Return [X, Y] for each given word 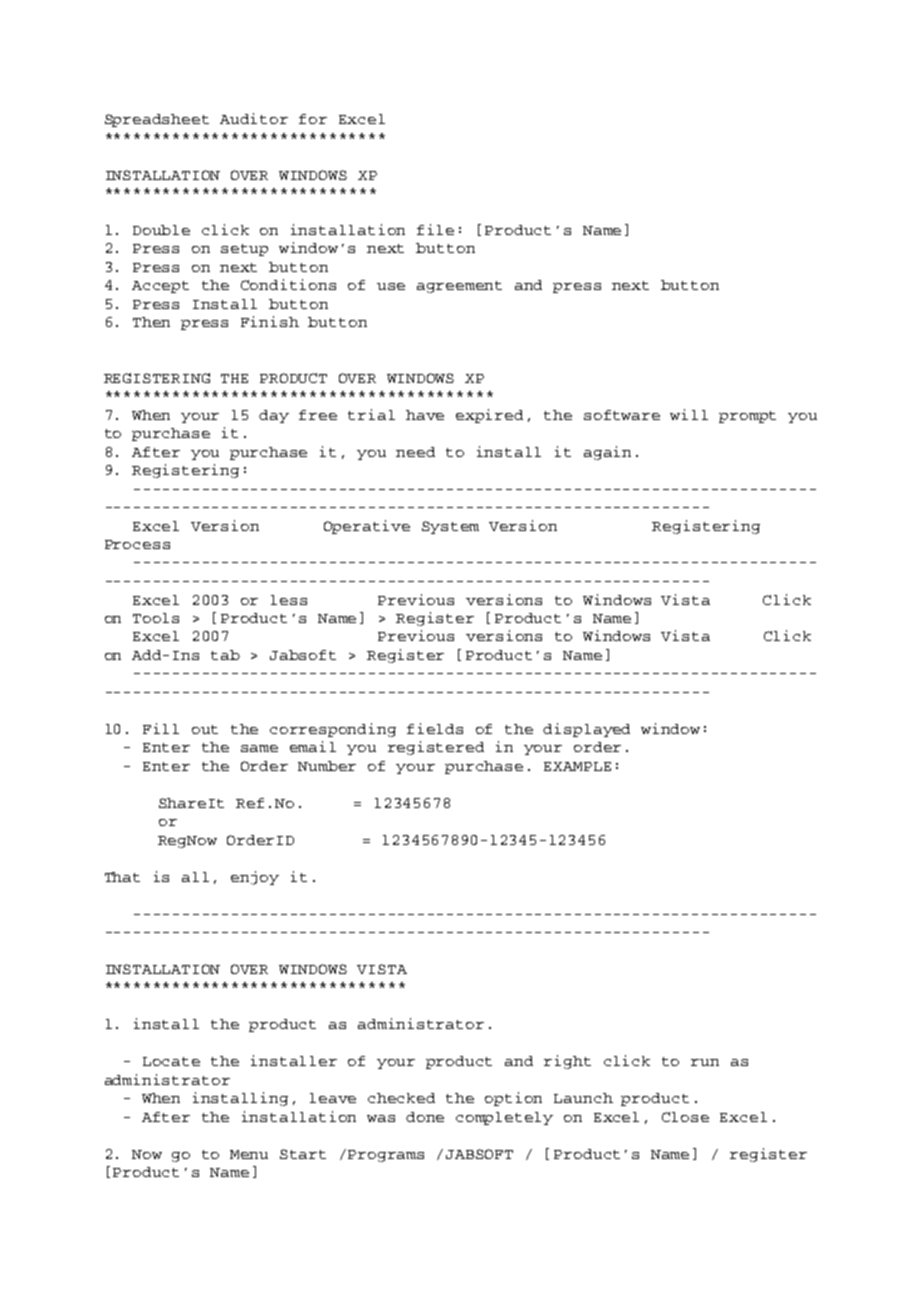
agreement [459, 287]
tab [225, 655]
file [435, 229]
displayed [586, 730]
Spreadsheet [157, 120]
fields [435, 728]
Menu [249, 1154]
